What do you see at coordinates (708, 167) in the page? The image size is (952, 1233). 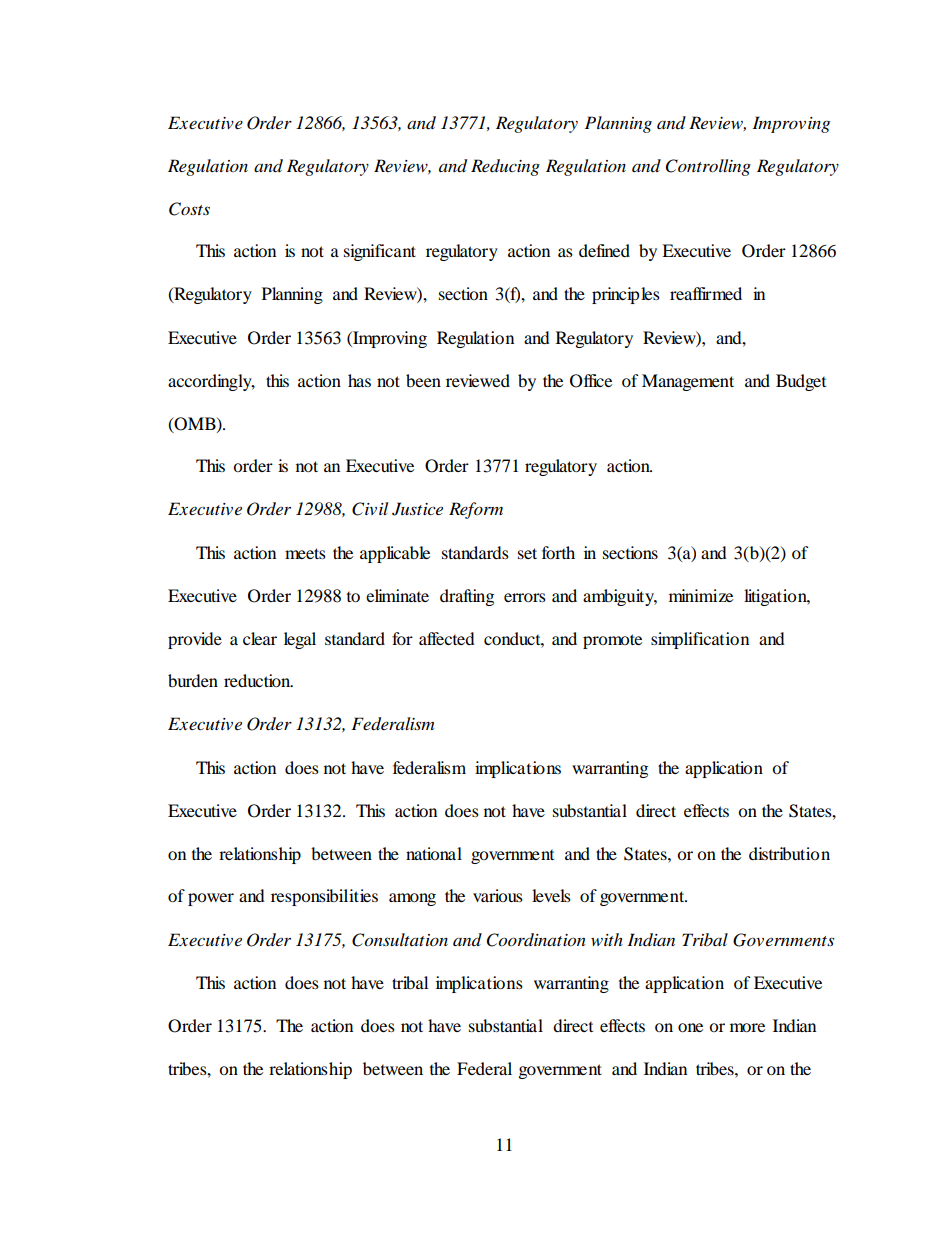 I see `Controlling` at bounding box center [708, 167].
